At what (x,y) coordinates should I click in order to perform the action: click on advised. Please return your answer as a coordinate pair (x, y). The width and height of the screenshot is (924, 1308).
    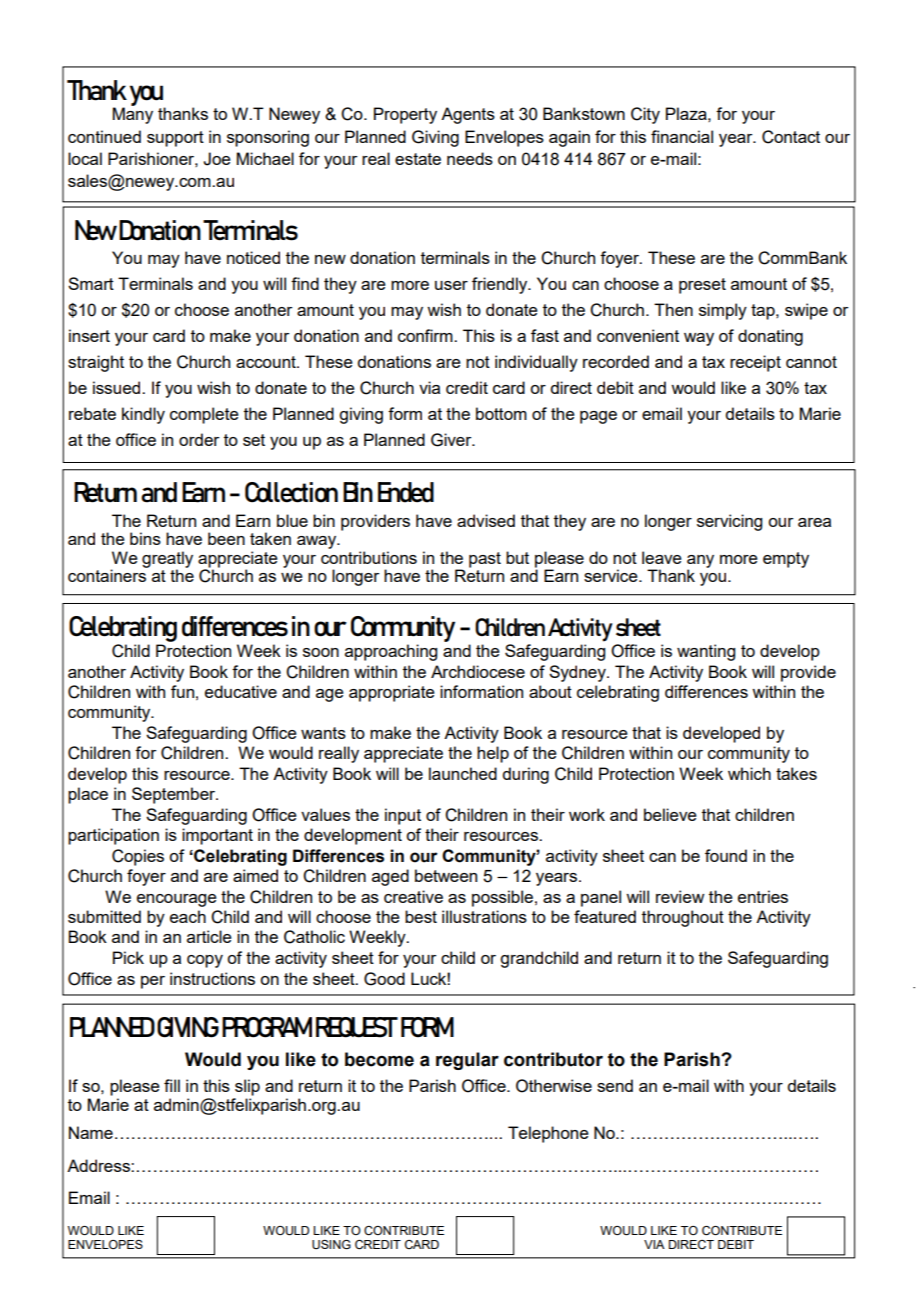
    Looking at the image, I should click on (486, 520).
